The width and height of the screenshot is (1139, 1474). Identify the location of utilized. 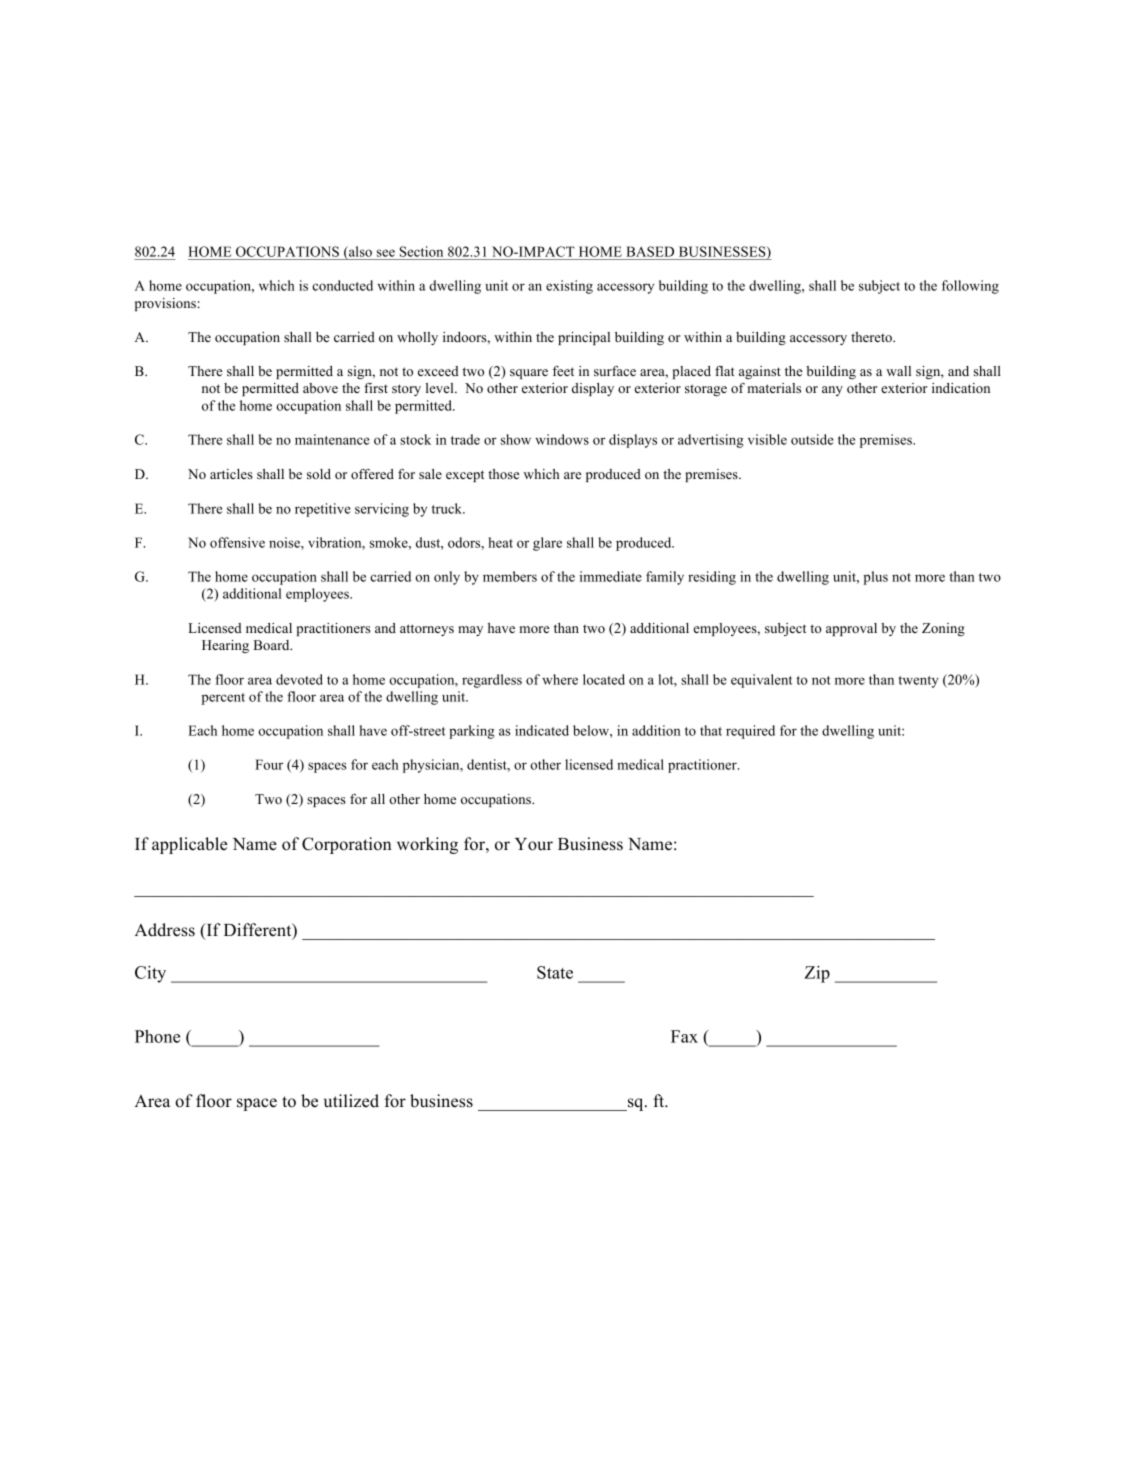
(351, 1101).
